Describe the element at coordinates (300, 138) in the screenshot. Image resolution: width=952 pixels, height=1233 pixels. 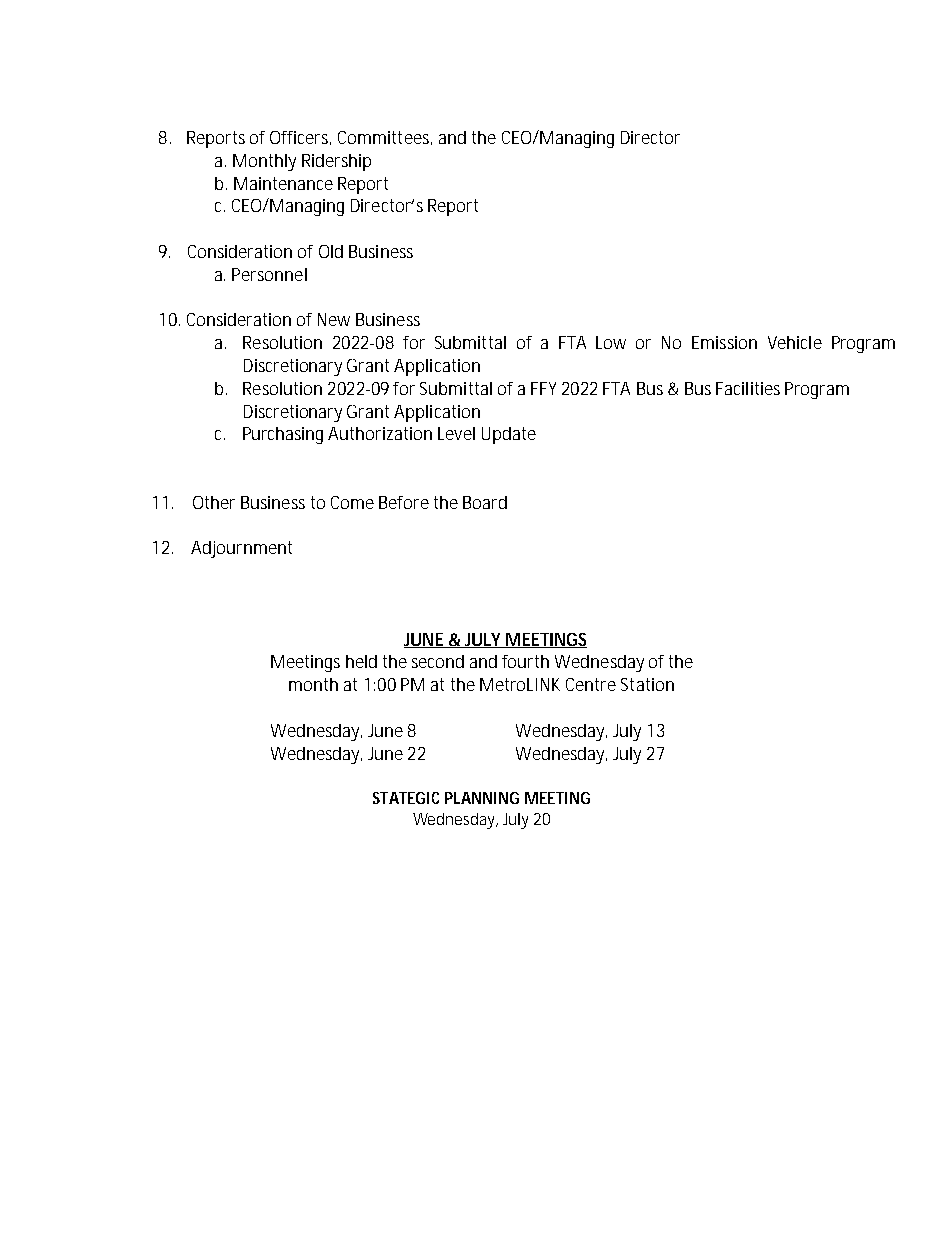
I see `Officers` at that location.
